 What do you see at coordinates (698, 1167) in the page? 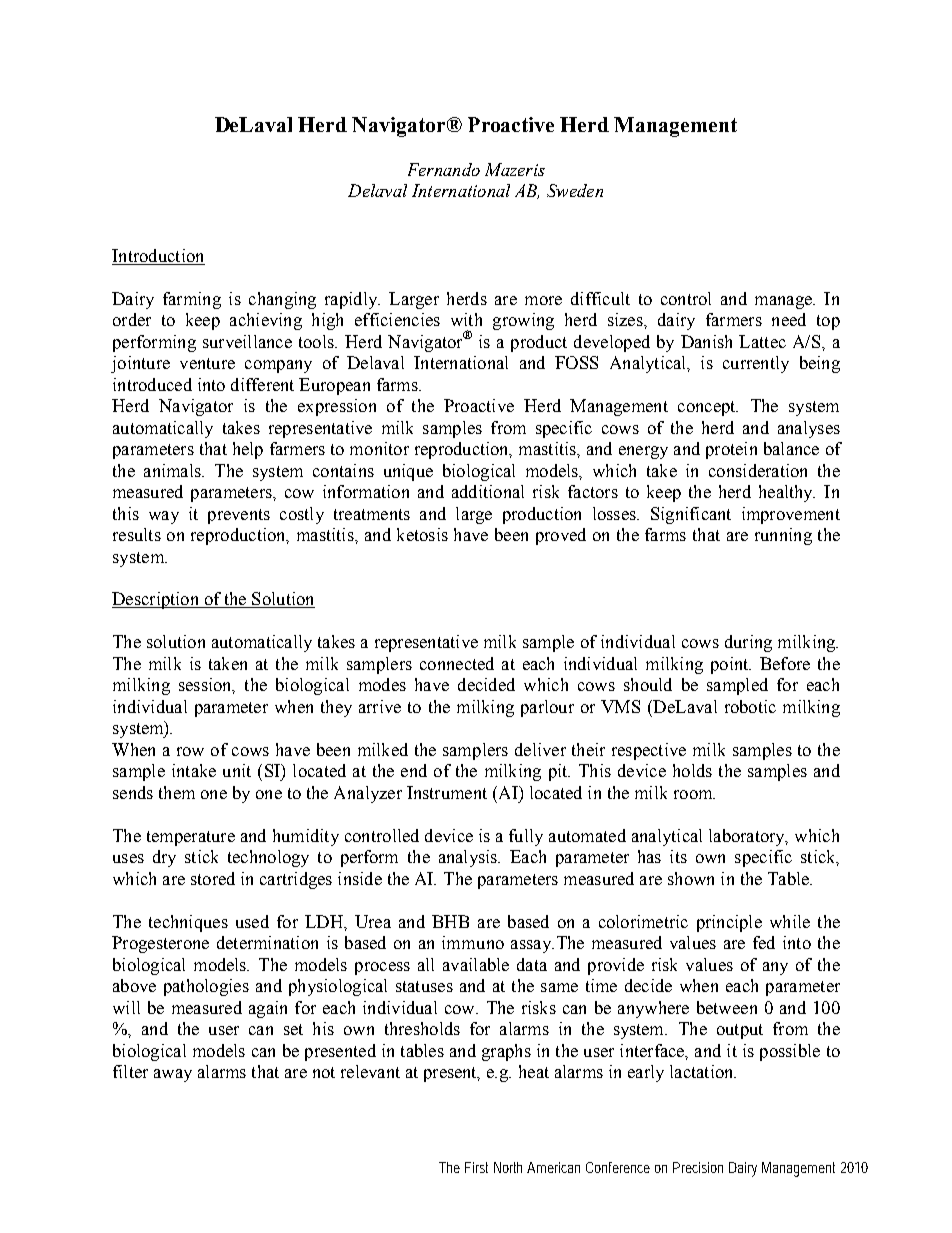
I see `Precision` at bounding box center [698, 1167].
